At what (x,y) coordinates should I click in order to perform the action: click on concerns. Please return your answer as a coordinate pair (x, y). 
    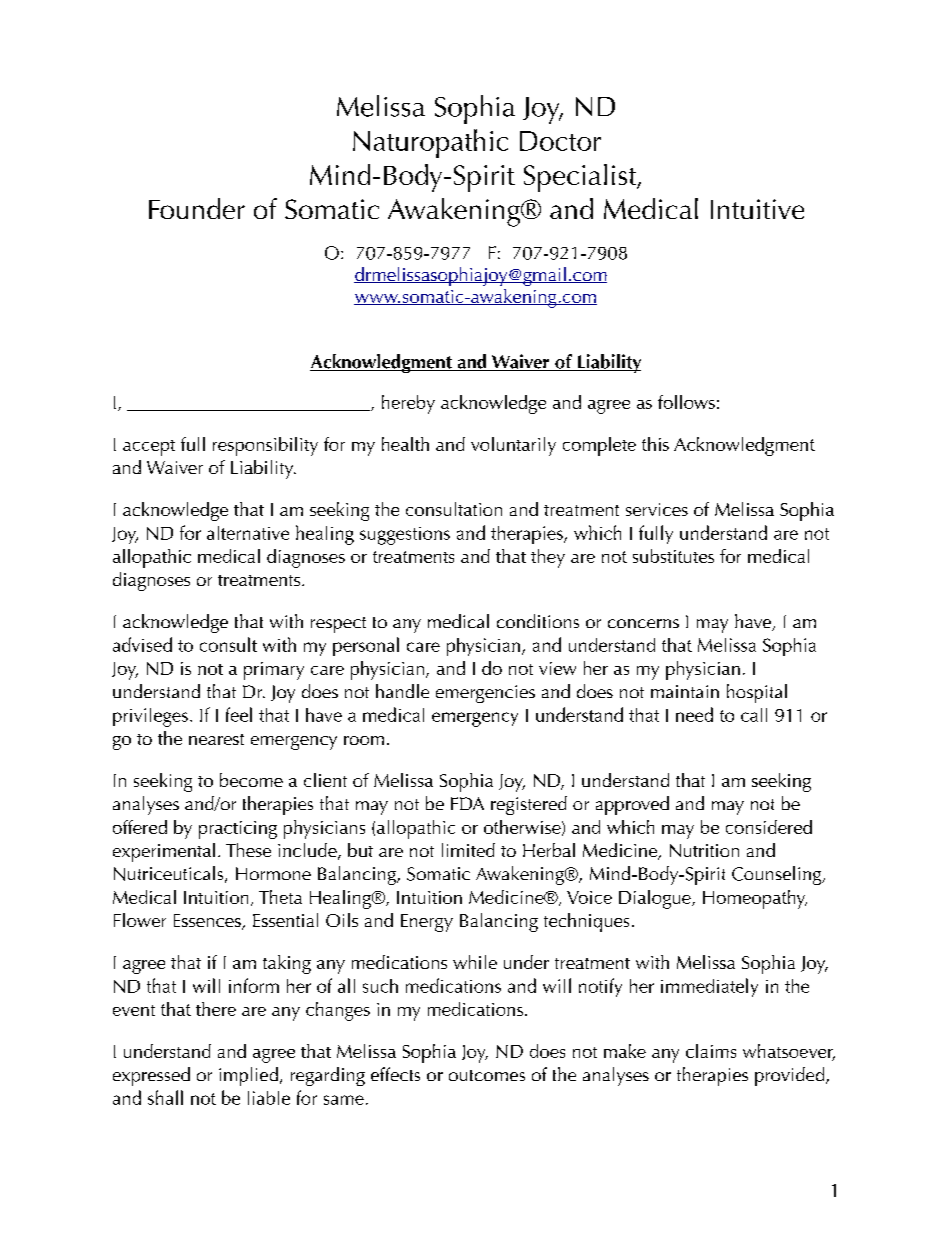
    Looking at the image, I should click on (643, 623).
